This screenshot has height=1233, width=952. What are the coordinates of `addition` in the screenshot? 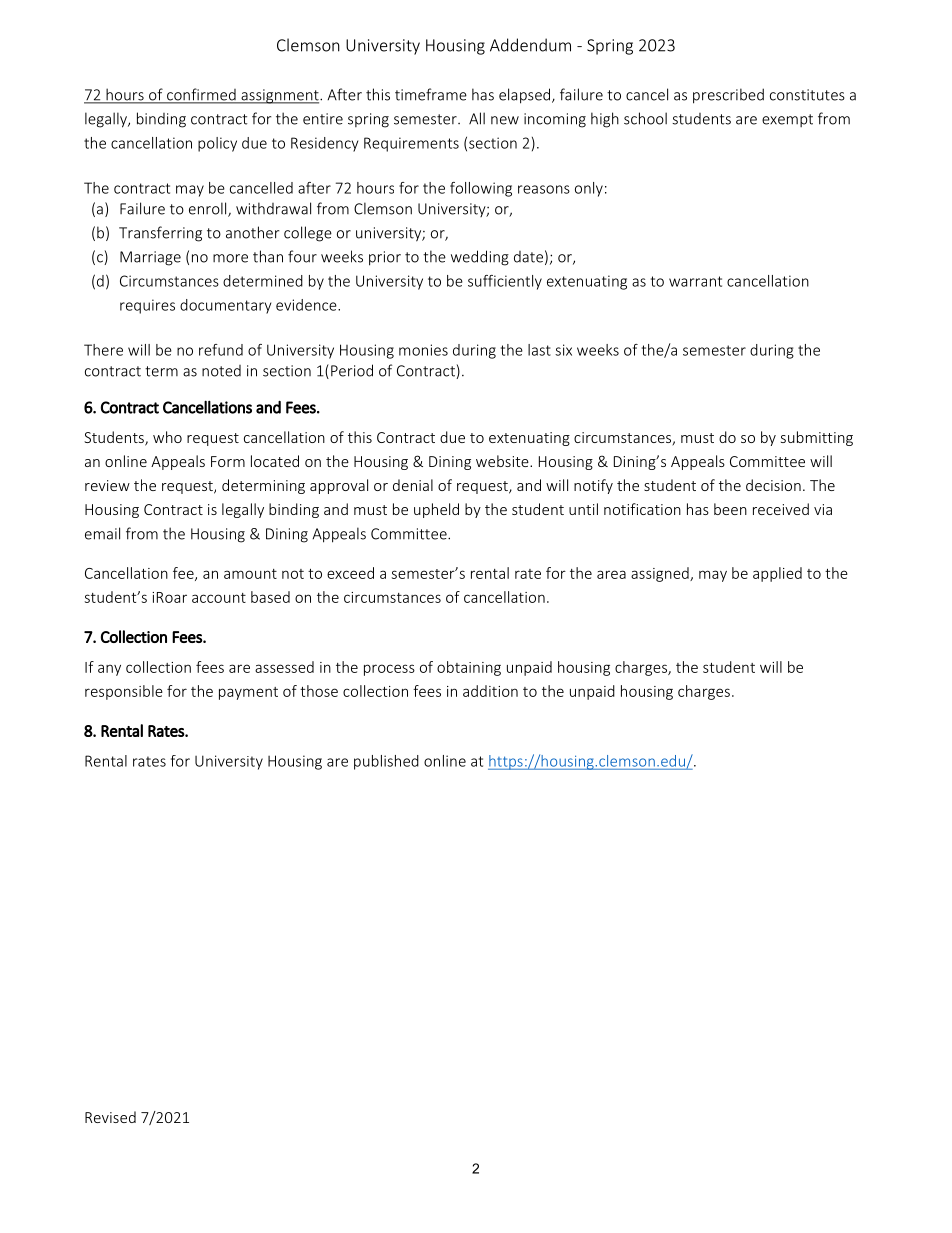 It's located at (490, 691).
